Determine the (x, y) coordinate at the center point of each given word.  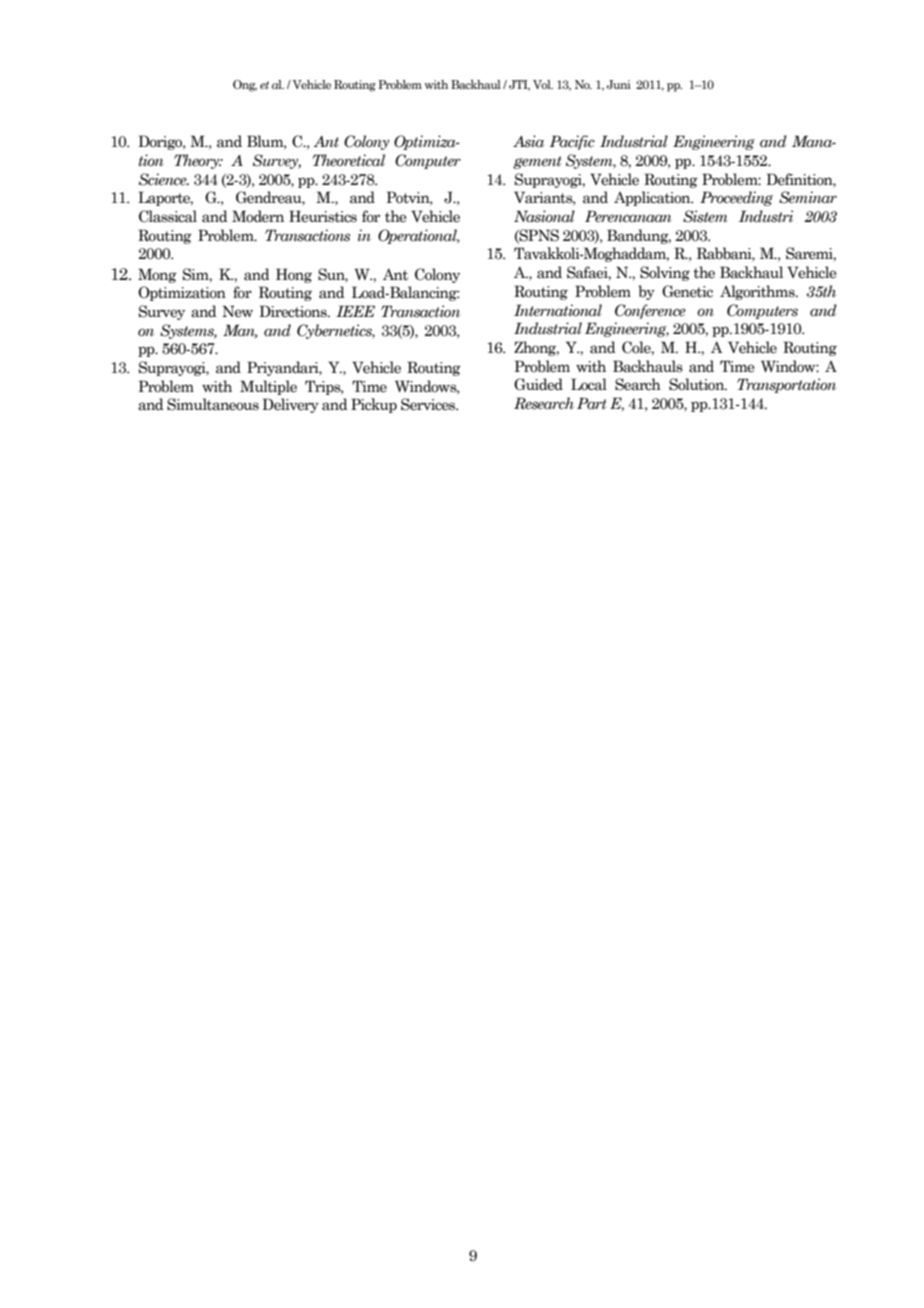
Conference (650, 311)
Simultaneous (213, 404)
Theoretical (348, 160)
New (237, 311)
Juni (619, 84)
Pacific (572, 142)
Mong (157, 275)
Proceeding (736, 198)
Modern (258, 216)
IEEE (355, 311)
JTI (519, 85)
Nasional (544, 216)
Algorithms (758, 292)
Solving (665, 273)
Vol (543, 84)
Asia (528, 141)
